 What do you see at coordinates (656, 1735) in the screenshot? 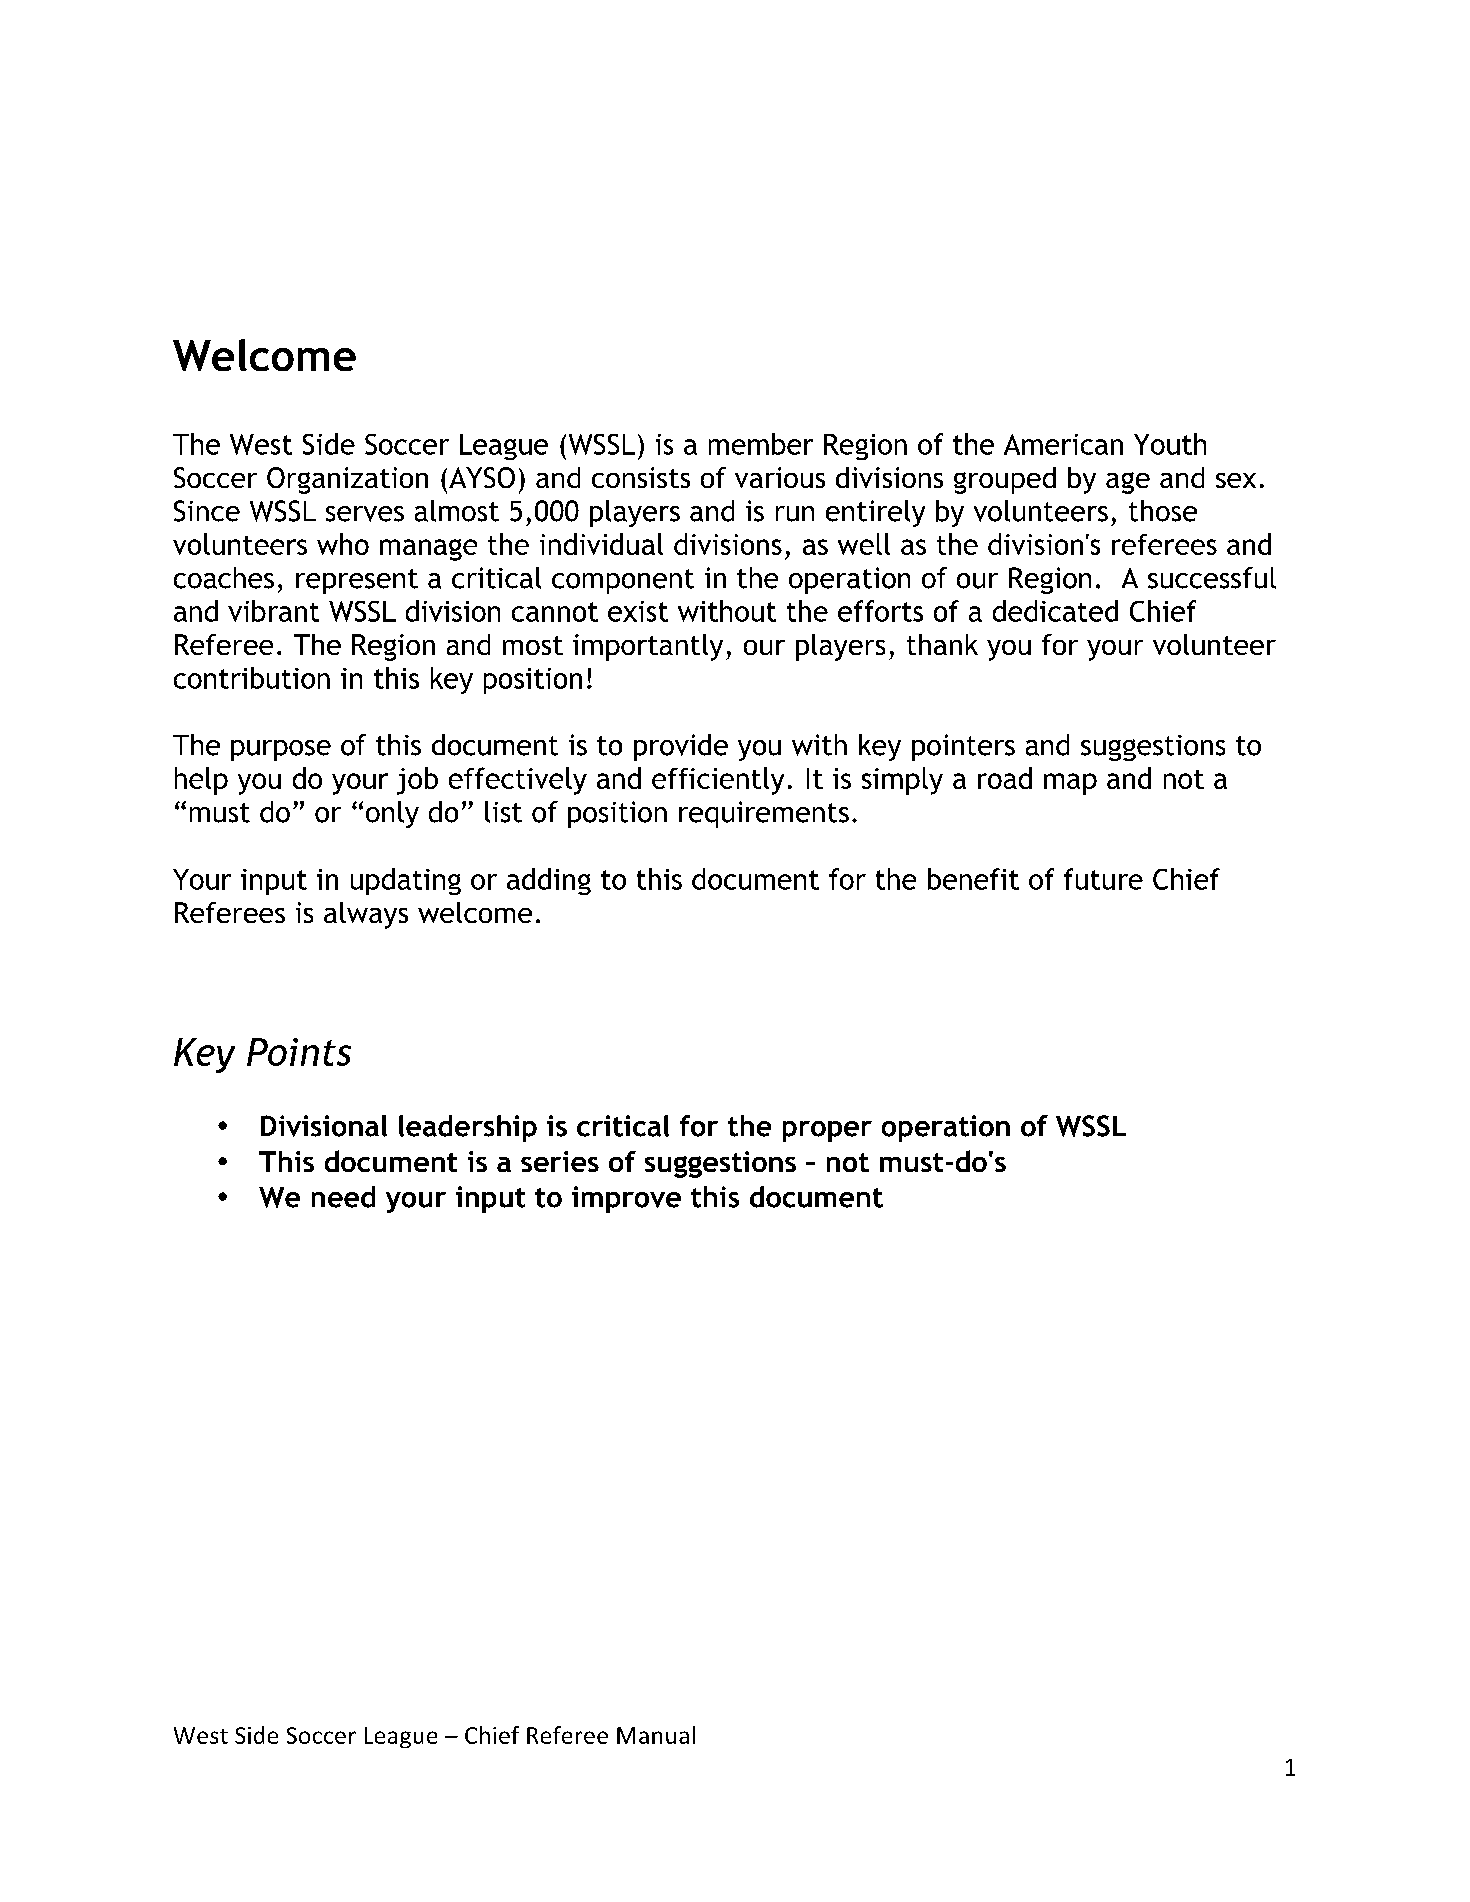
I see `Manual` at bounding box center [656, 1735].
